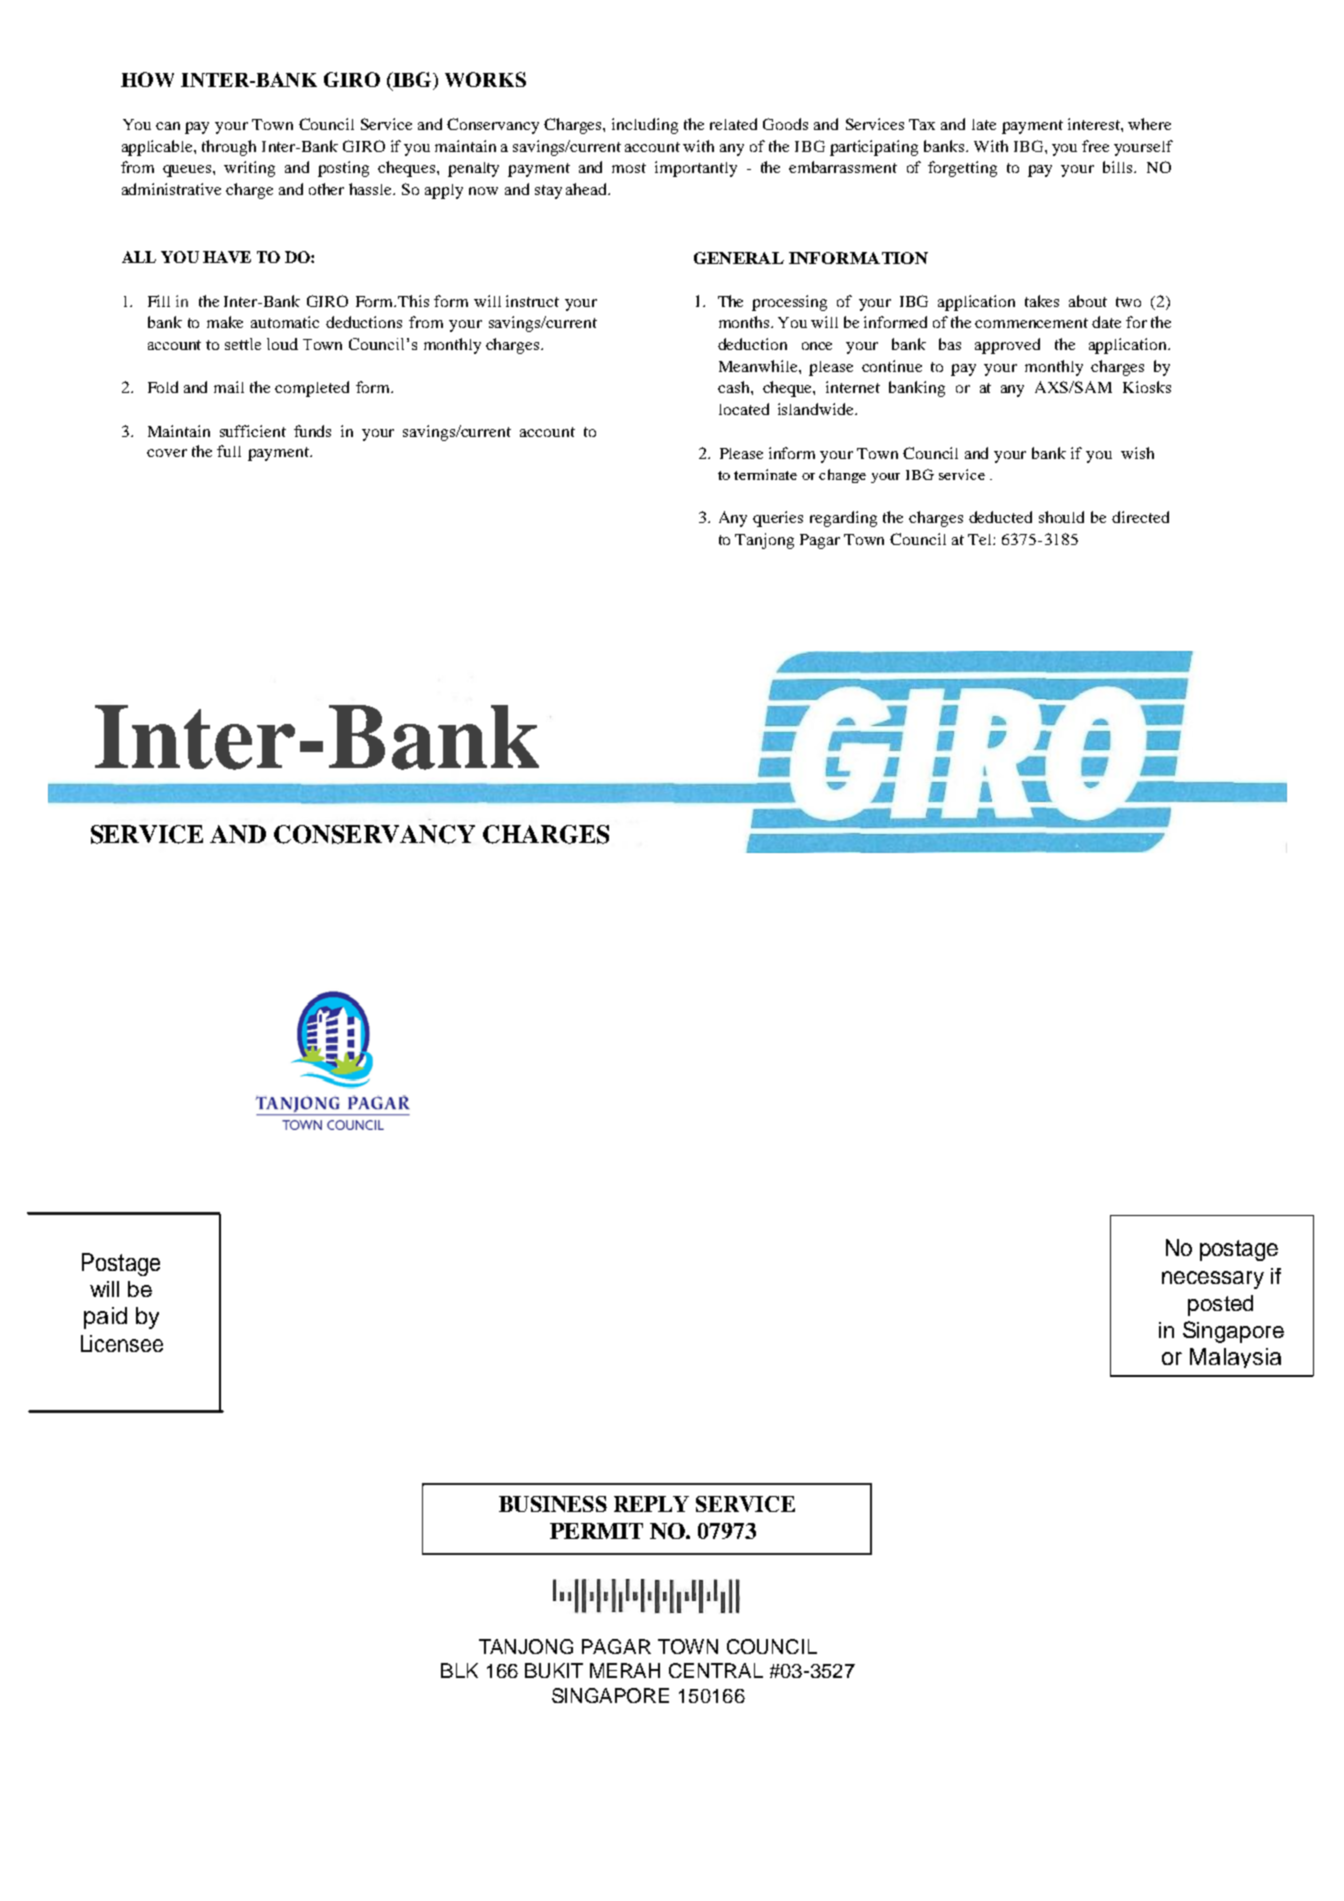 The width and height of the screenshot is (1344, 1901). Describe the element at coordinates (645, 126) in the screenshot. I see `including` at that location.
